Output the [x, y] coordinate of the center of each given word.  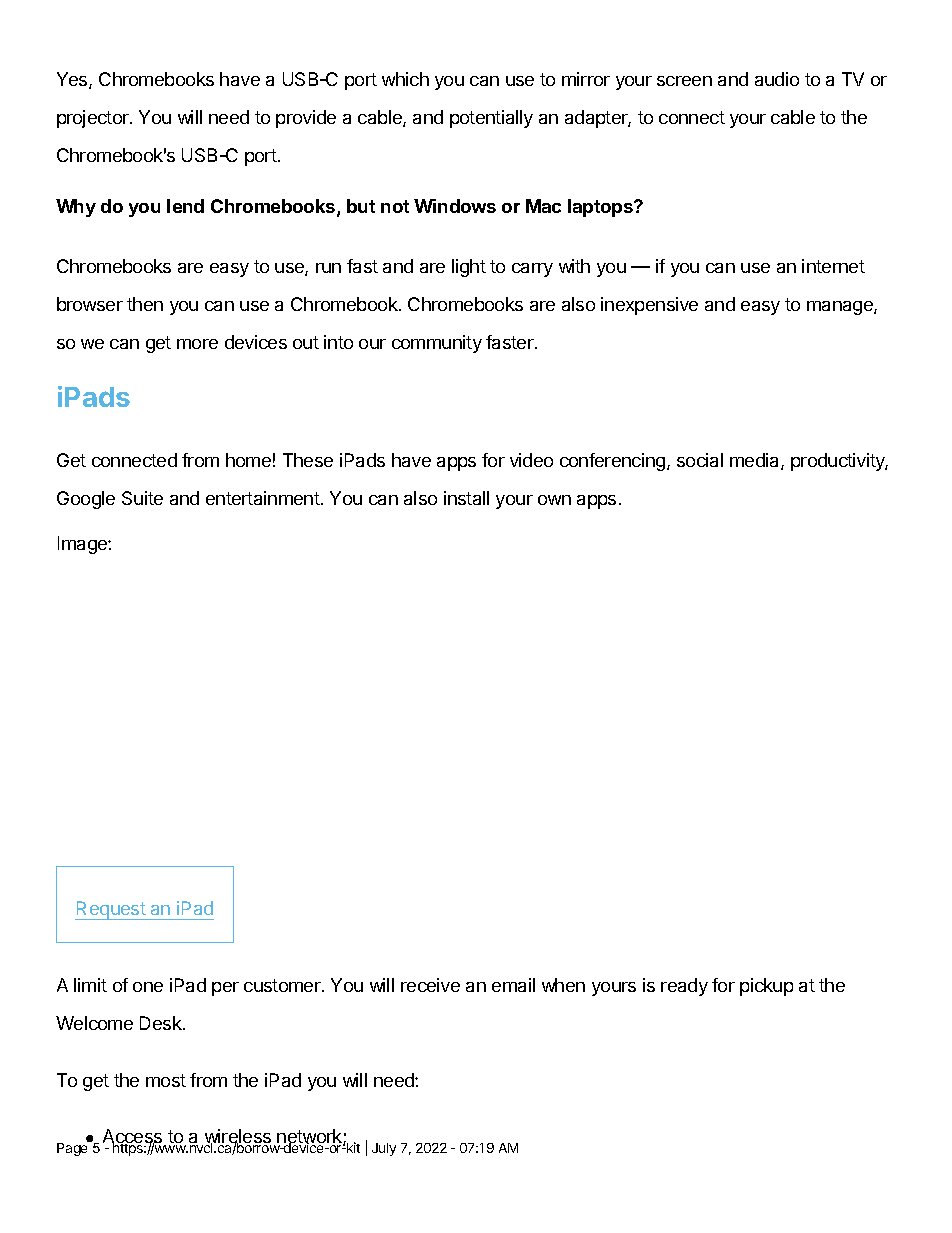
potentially [491, 119]
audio [777, 79]
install [466, 498]
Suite [142, 498]
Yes [73, 80]
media [756, 461]
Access [134, 1137]
